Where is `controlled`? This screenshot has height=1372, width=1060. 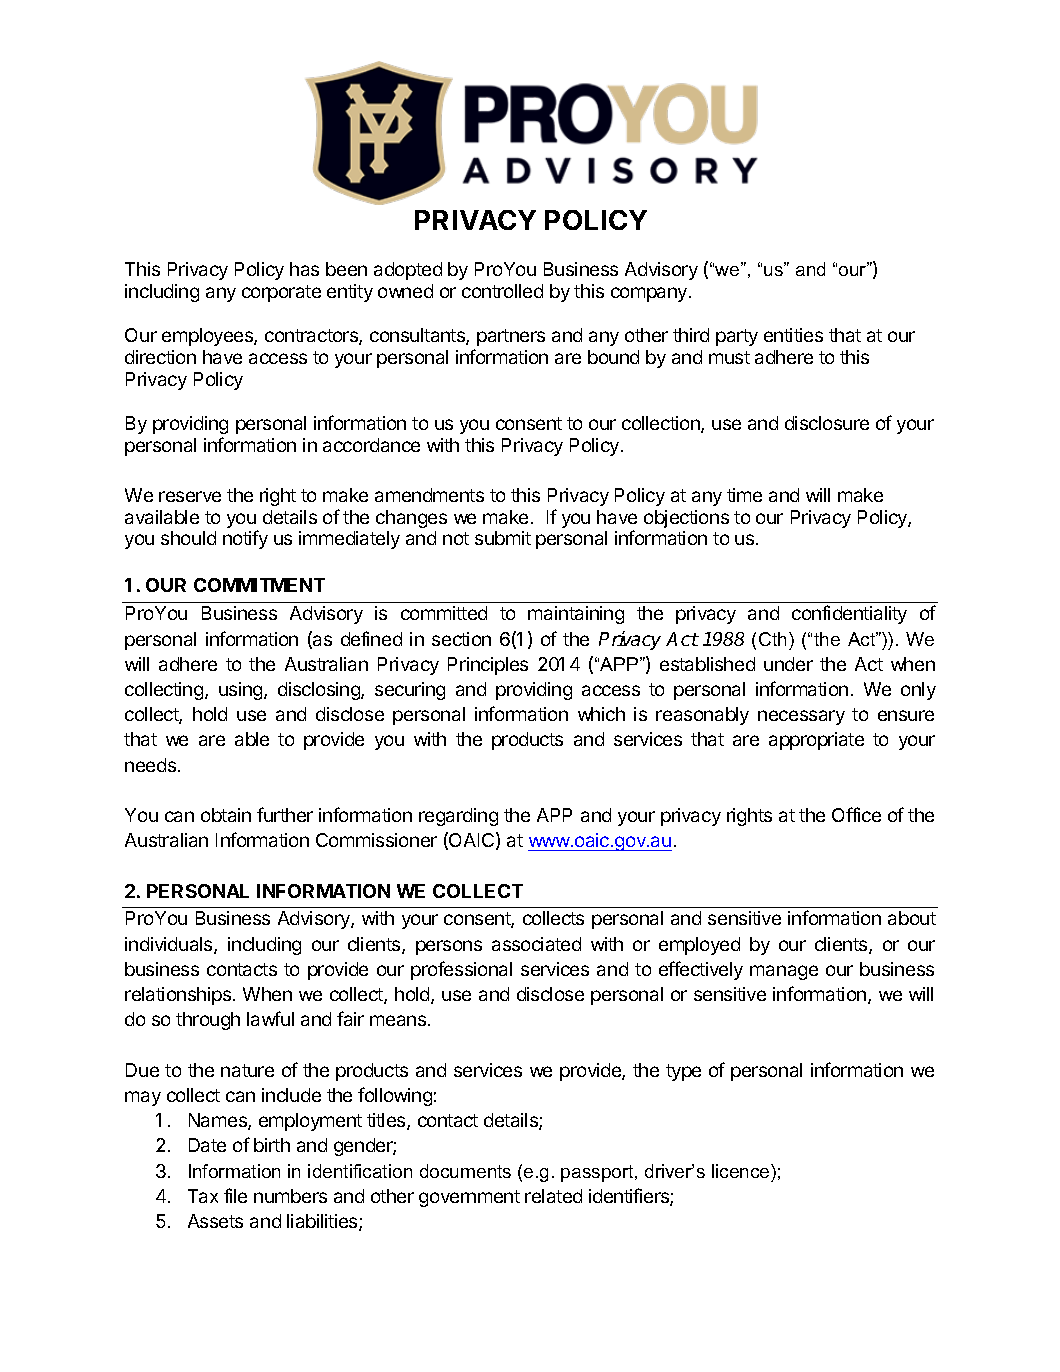
controlled is located at coordinates (502, 291).
